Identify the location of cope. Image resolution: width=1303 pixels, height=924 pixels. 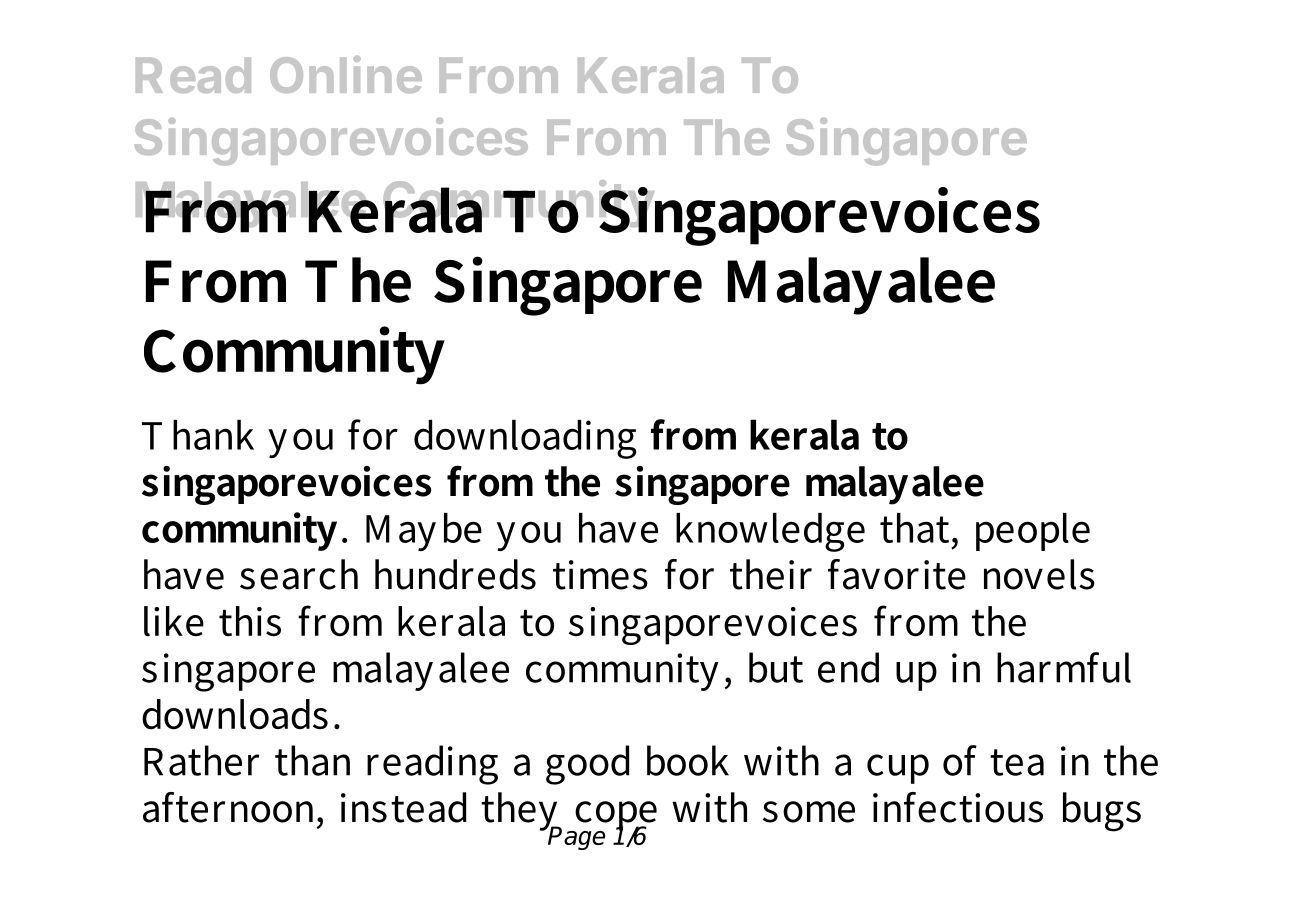
(615, 817).
